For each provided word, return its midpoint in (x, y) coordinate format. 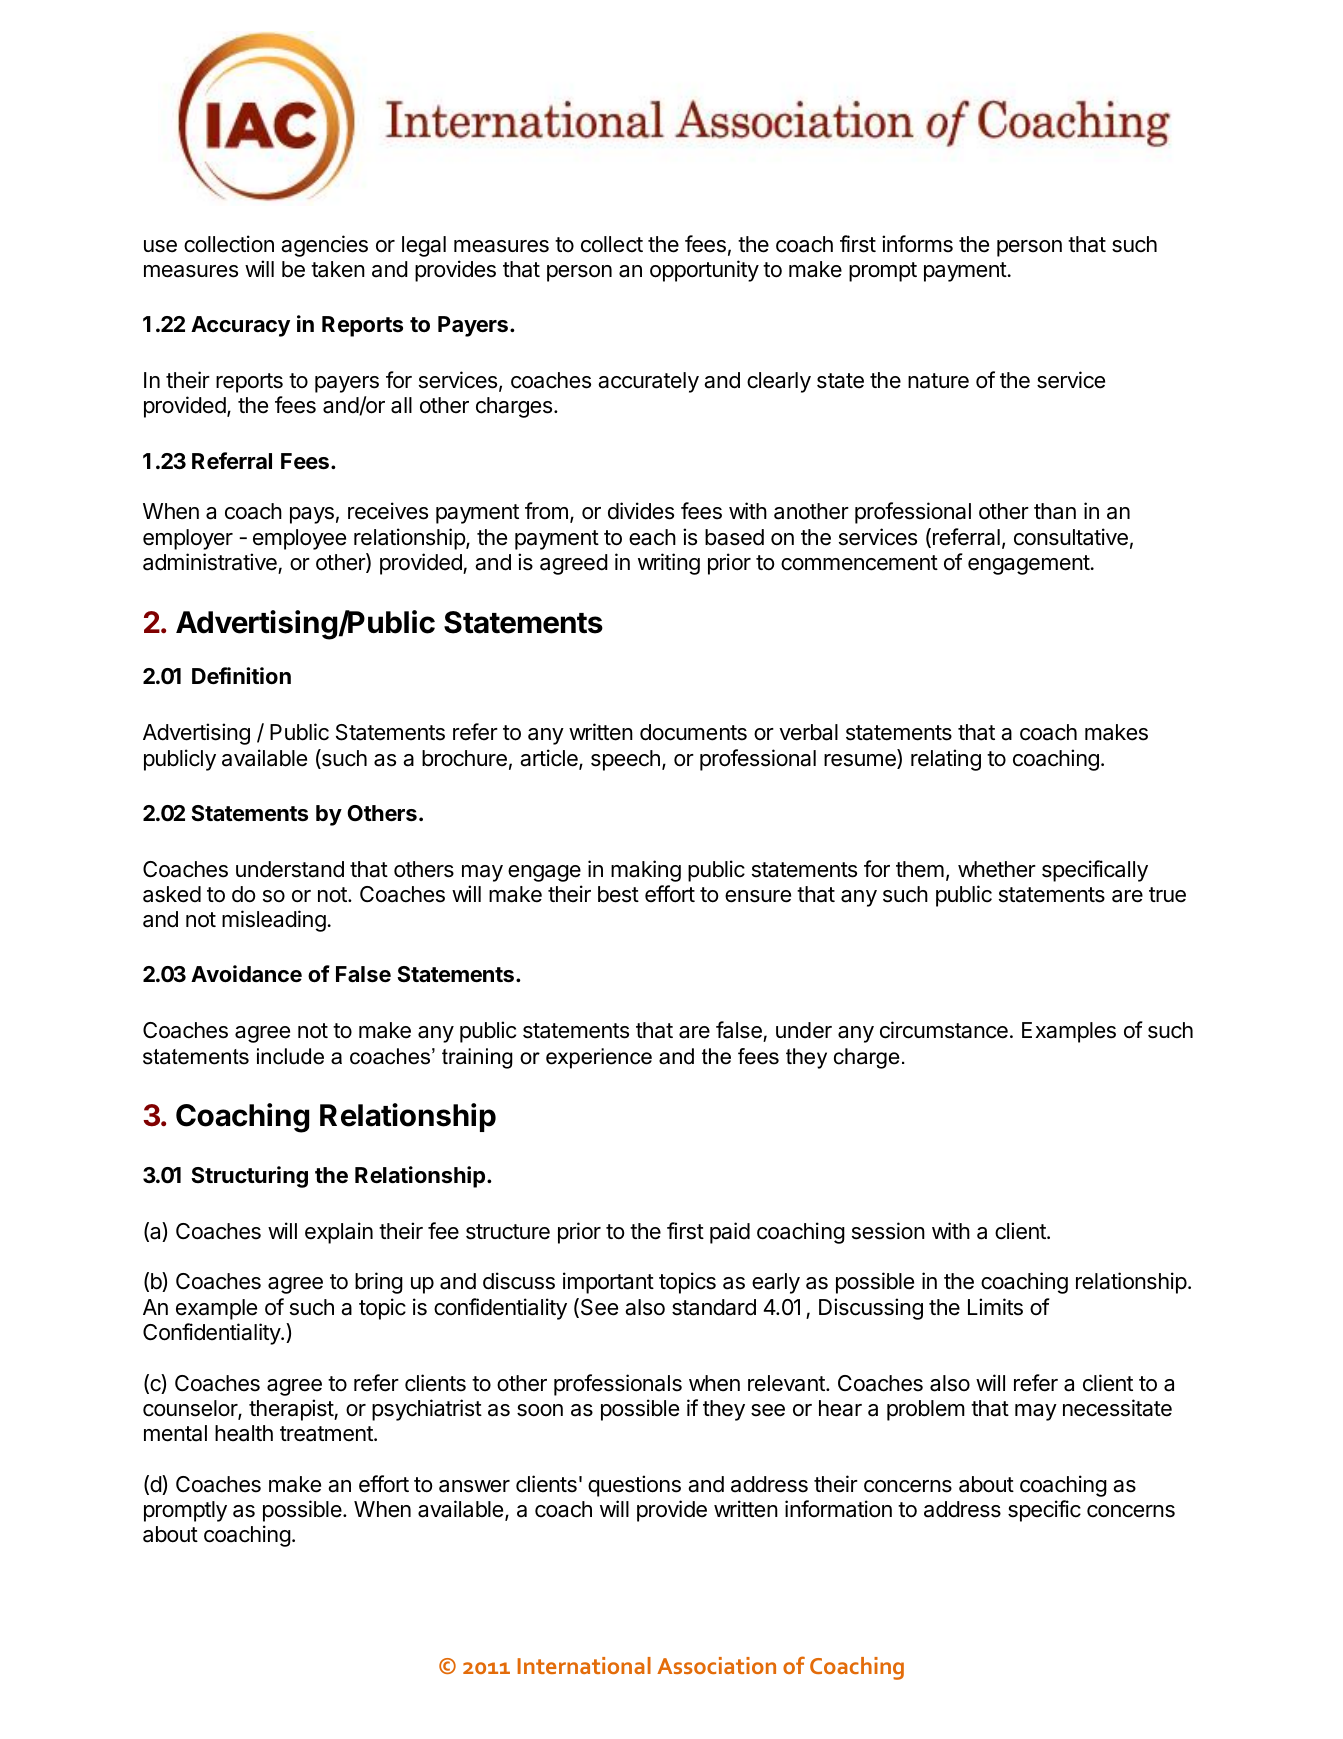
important (608, 1283)
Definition (241, 676)
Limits (995, 1307)
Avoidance (246, 974)
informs (917, 244)
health (244, 1433)
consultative (1071, 537)
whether (997, 869)
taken (338, 269)
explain (339, 1233)
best (618, 894)
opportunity (704, 271)
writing (669, 564)
